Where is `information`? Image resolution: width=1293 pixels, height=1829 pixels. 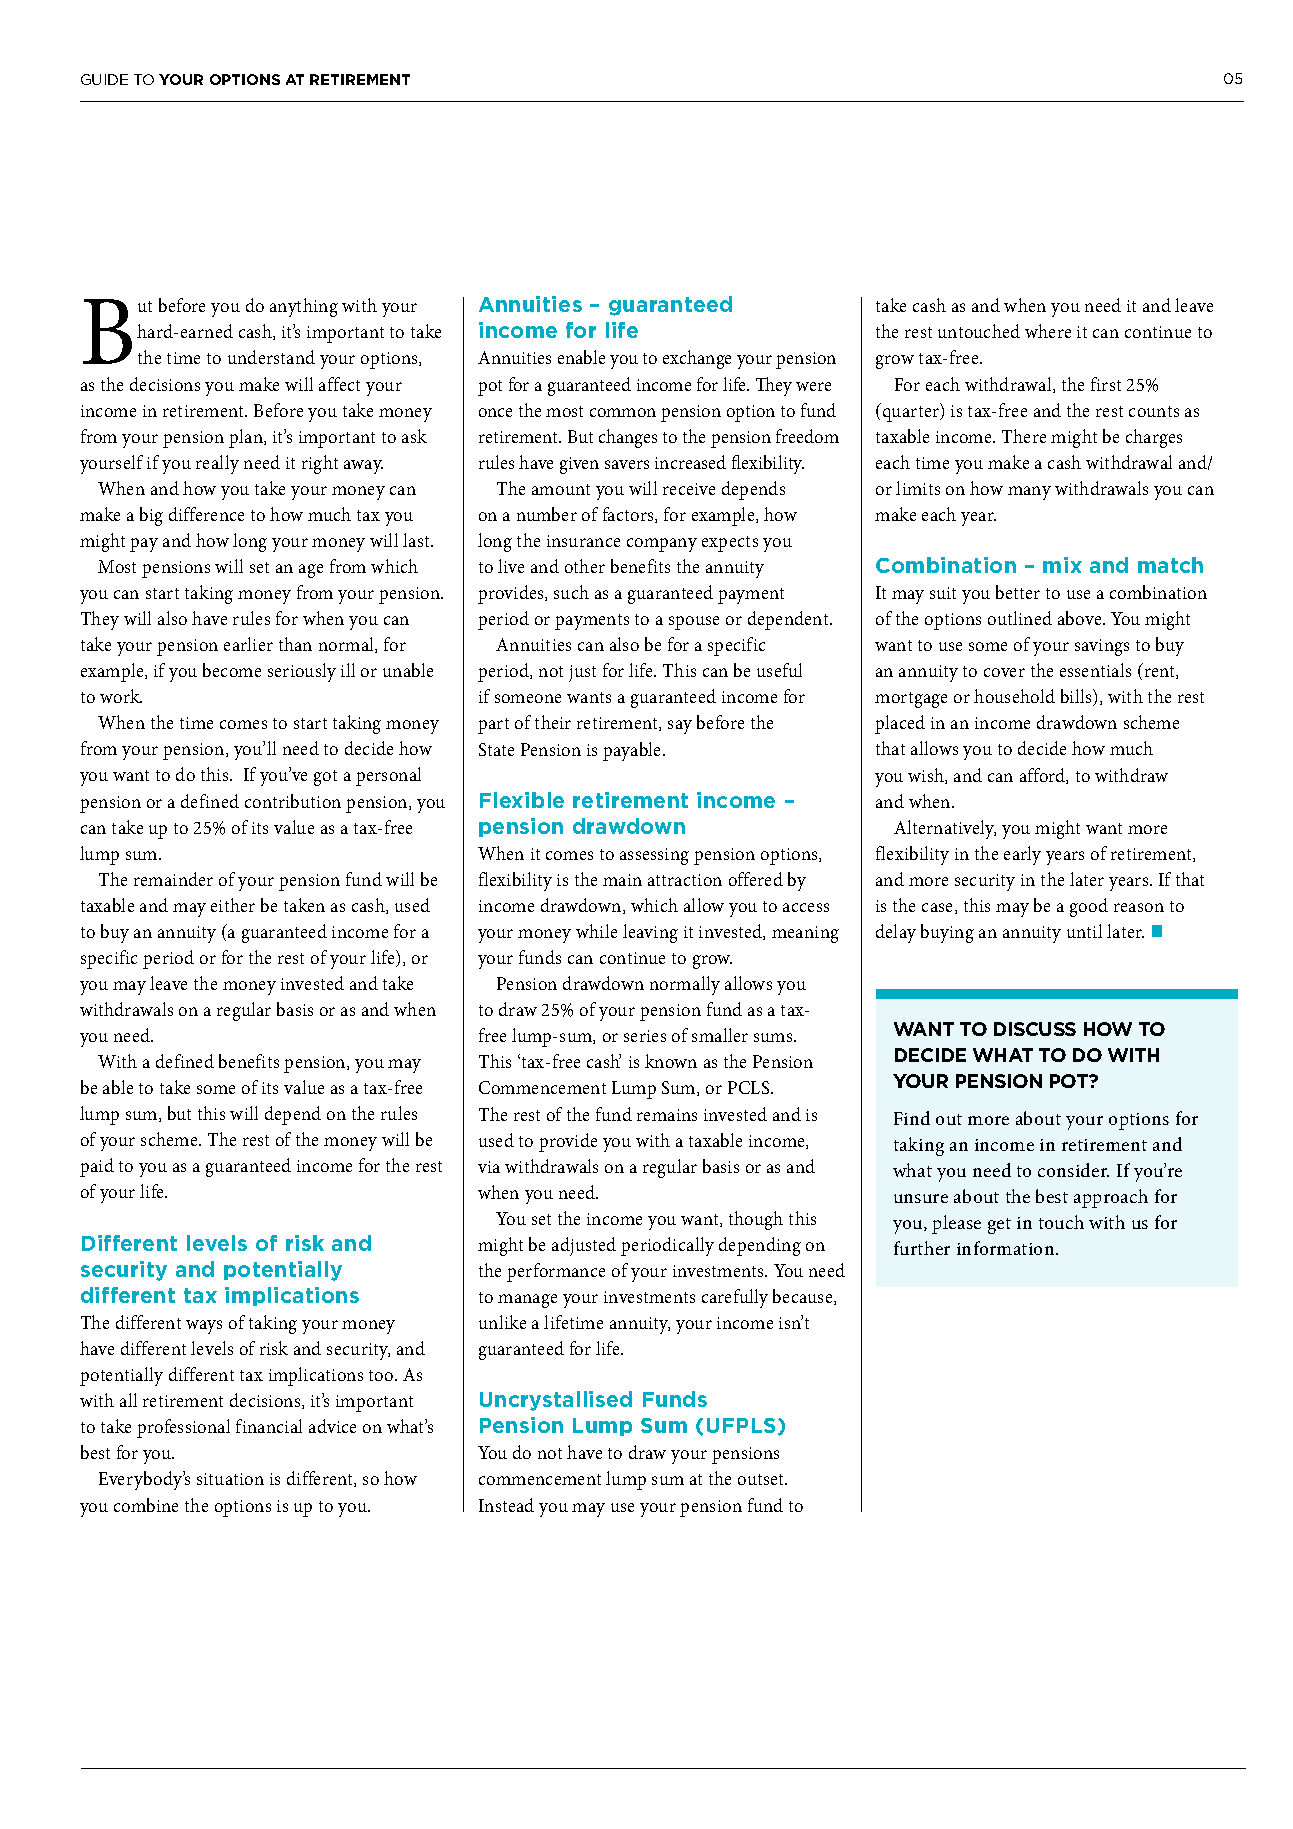 information is located at coordinates (1007, 1248).
